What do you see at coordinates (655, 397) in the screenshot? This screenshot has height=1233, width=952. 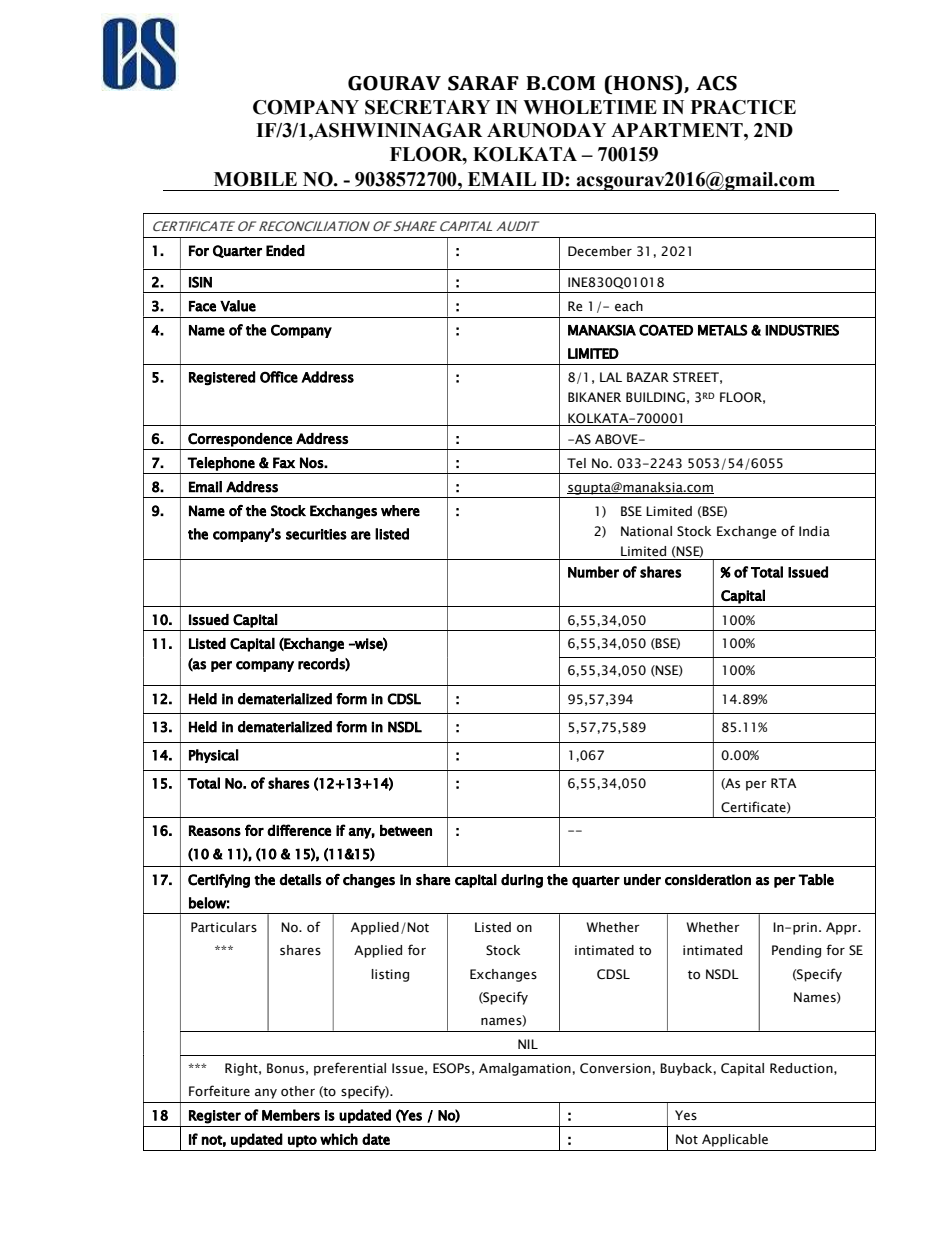 I see `BUILDING` at bounding box center [655, 397].
